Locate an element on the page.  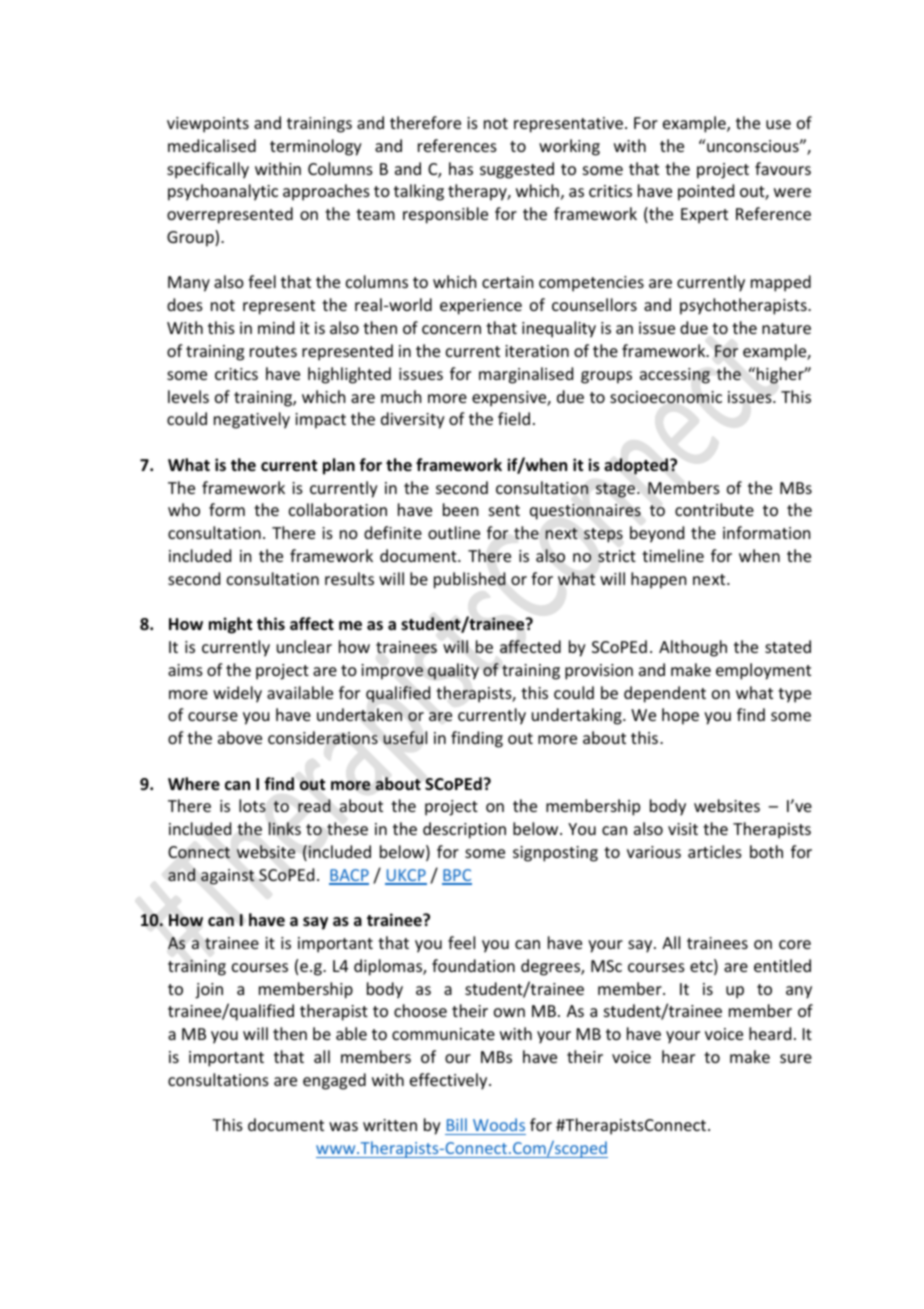
Although is located at coordinates (693, 648).
